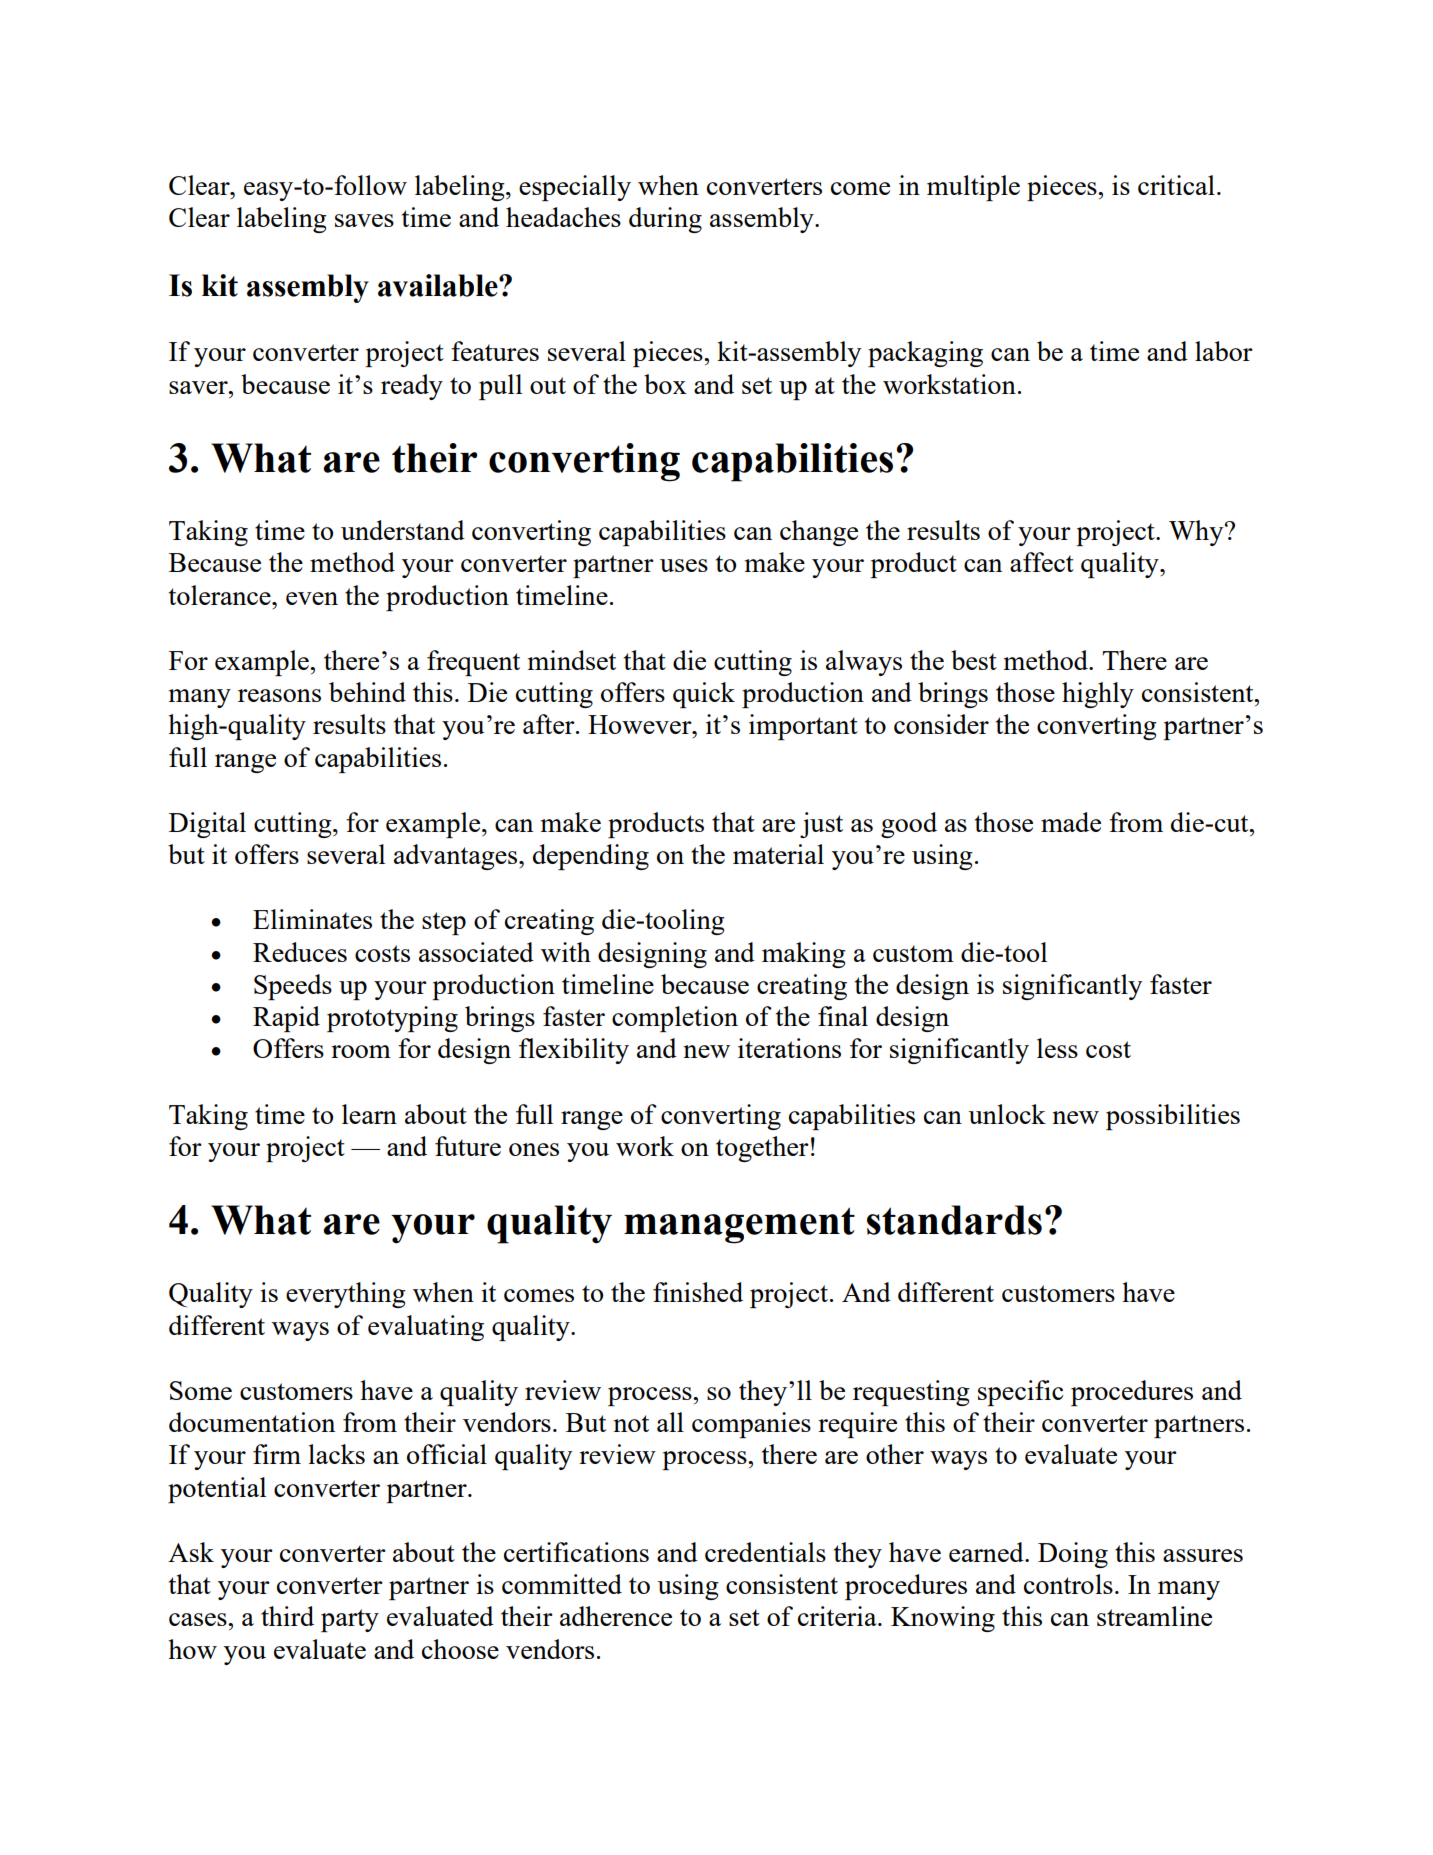 This image has height=1855, width=1433. Describe the element at coordinates (1176, 185) in the image. I see `critical` at that location.
